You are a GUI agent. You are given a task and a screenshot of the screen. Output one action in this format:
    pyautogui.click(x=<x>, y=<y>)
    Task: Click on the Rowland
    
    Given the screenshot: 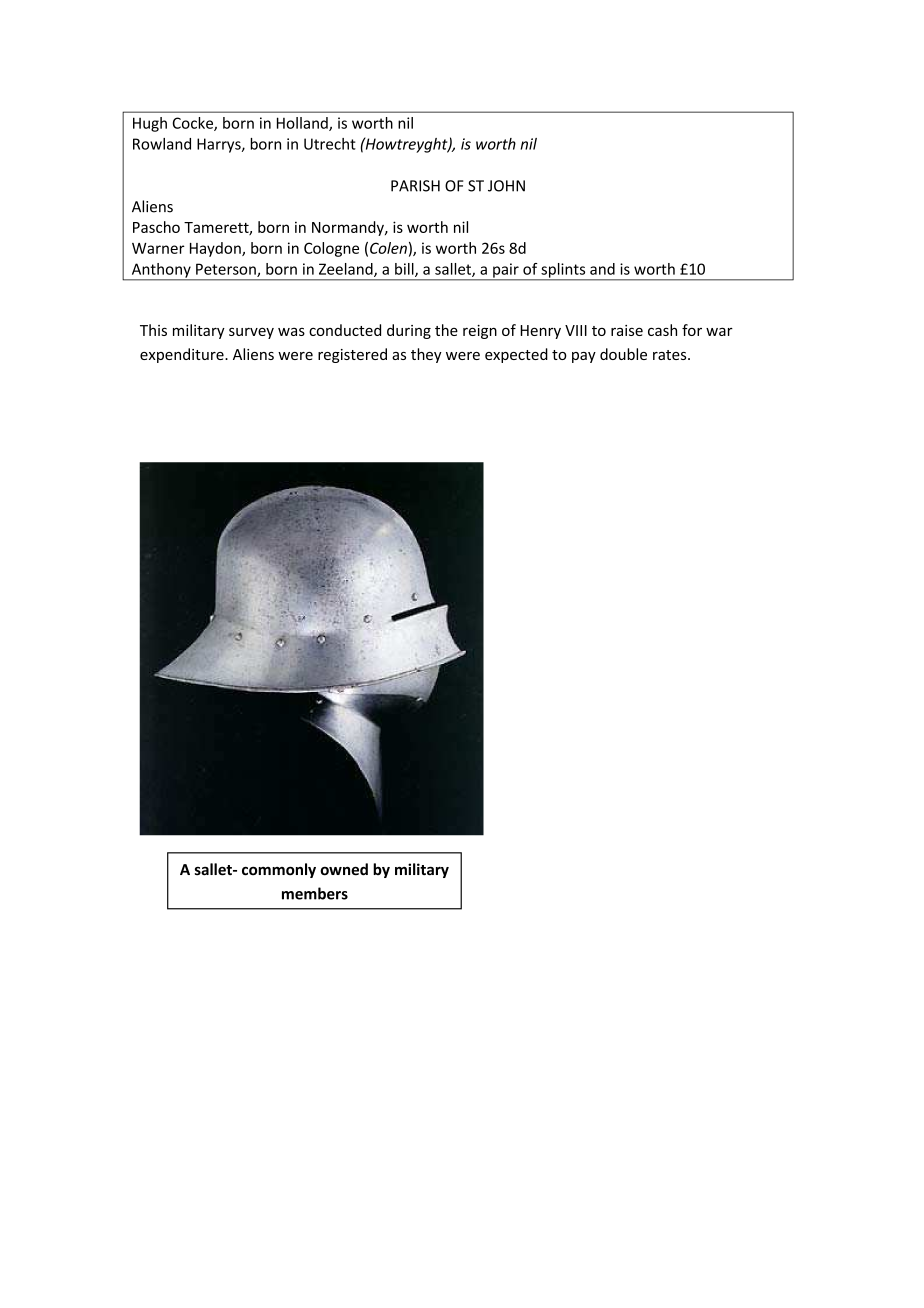 What is the action you would take?
    pyautogui.click(x=162, y=144)
